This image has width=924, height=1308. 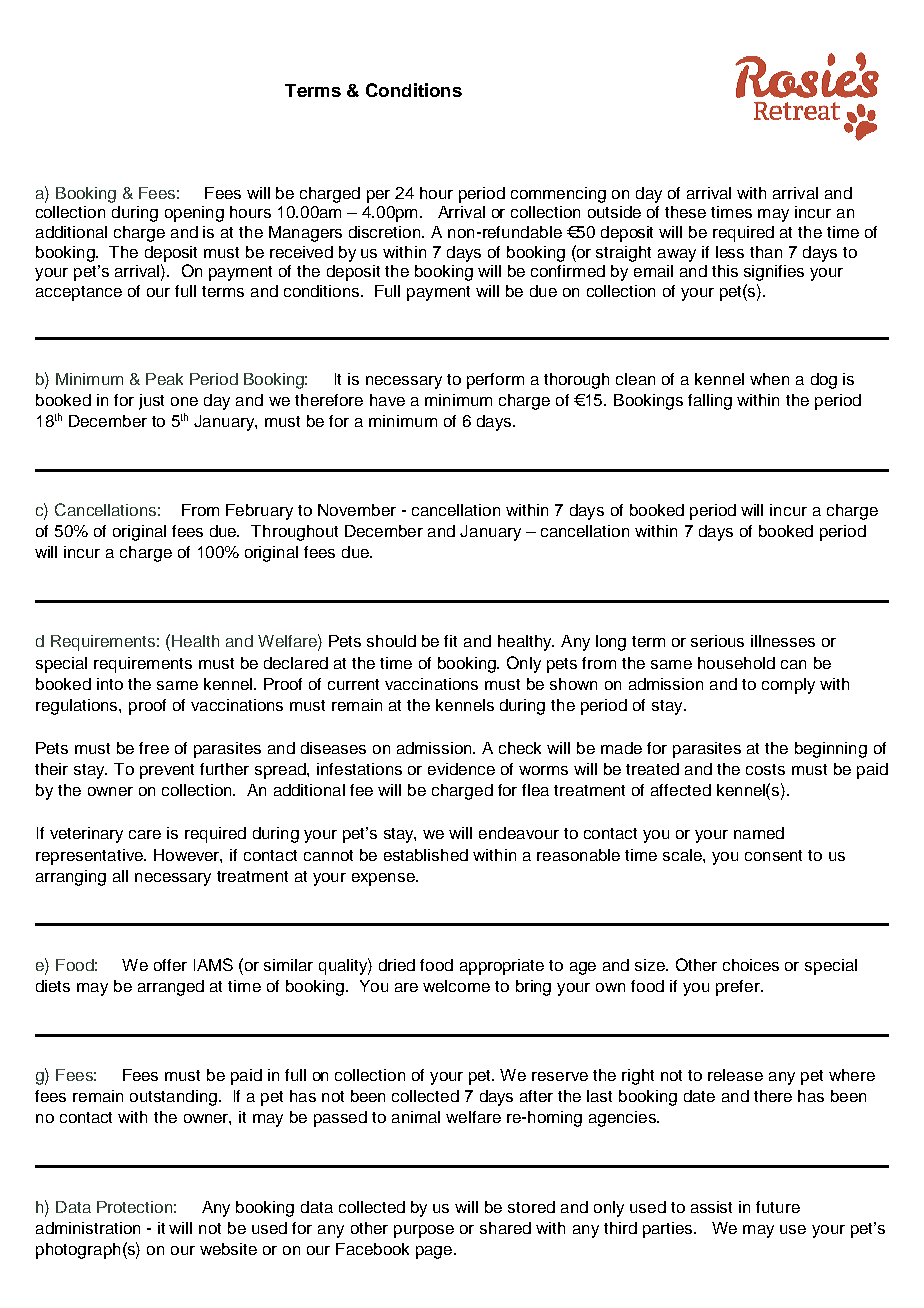 What do you see at coordinates (710, 402) in the image?
I see `falling` at bounding box center [710, 402].
